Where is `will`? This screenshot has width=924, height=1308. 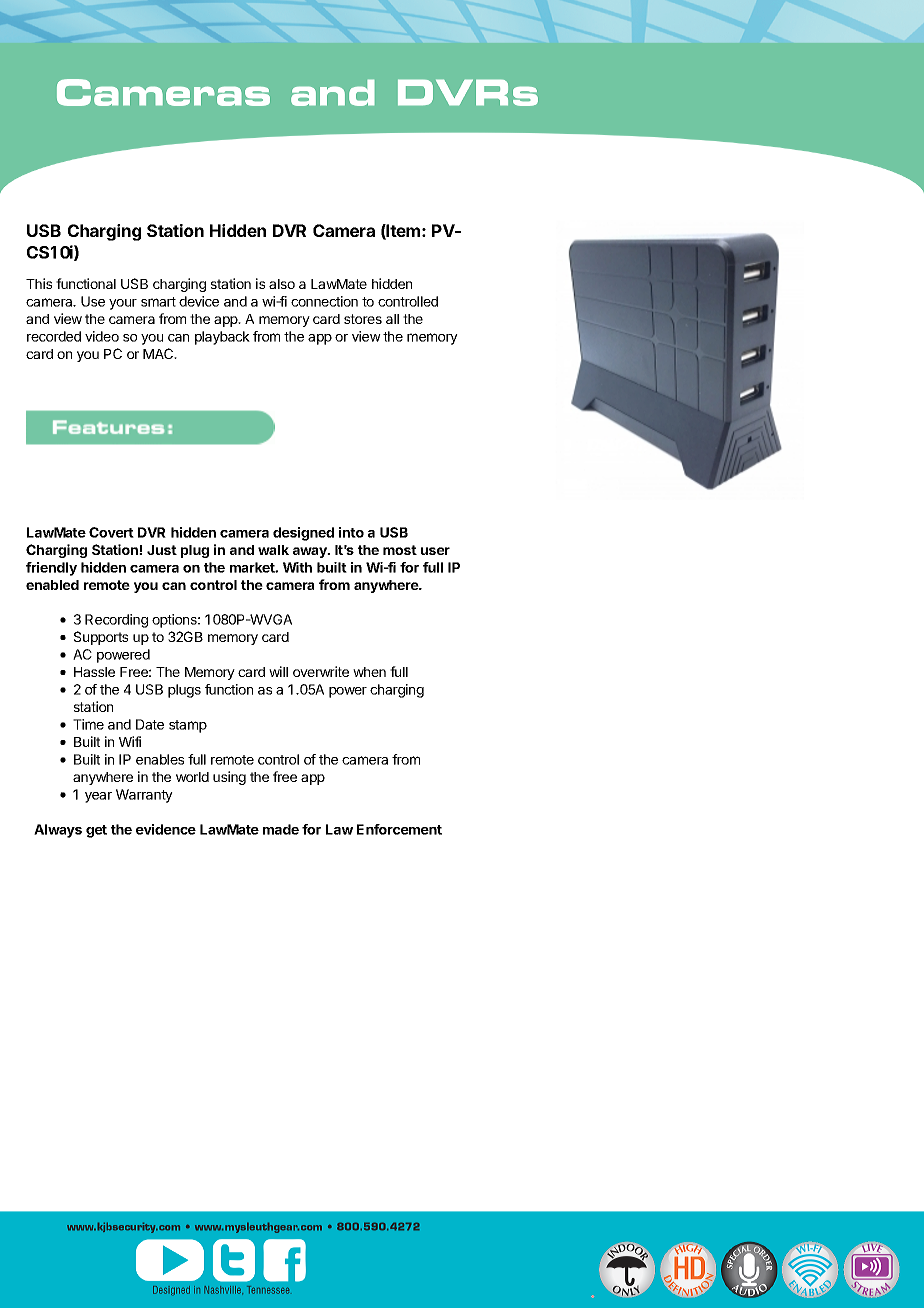 will is located at coordinates (278, 671).
